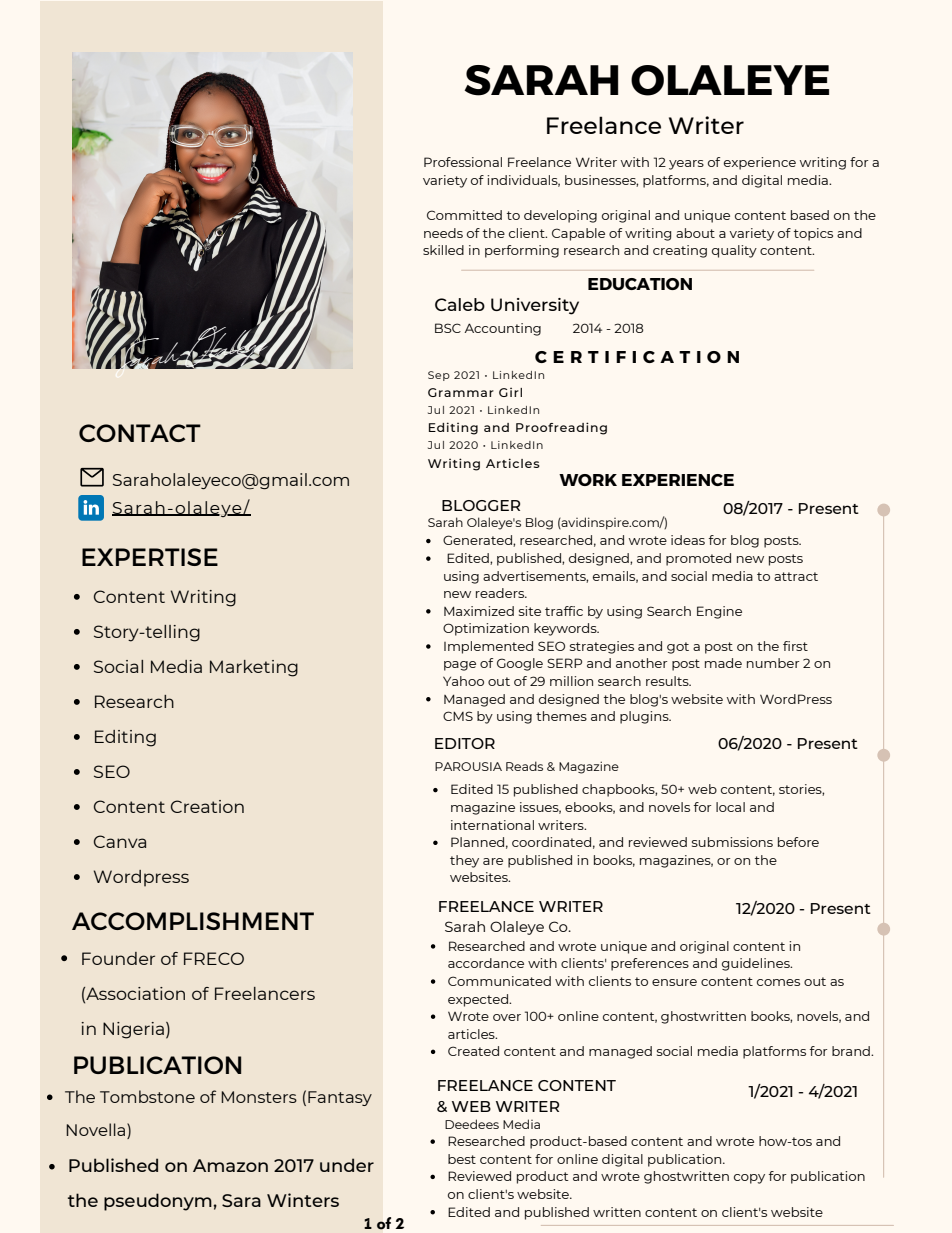  Describe the element at coordinates (230, 1165) in the screenshot. I see `Amazon` at that location.
